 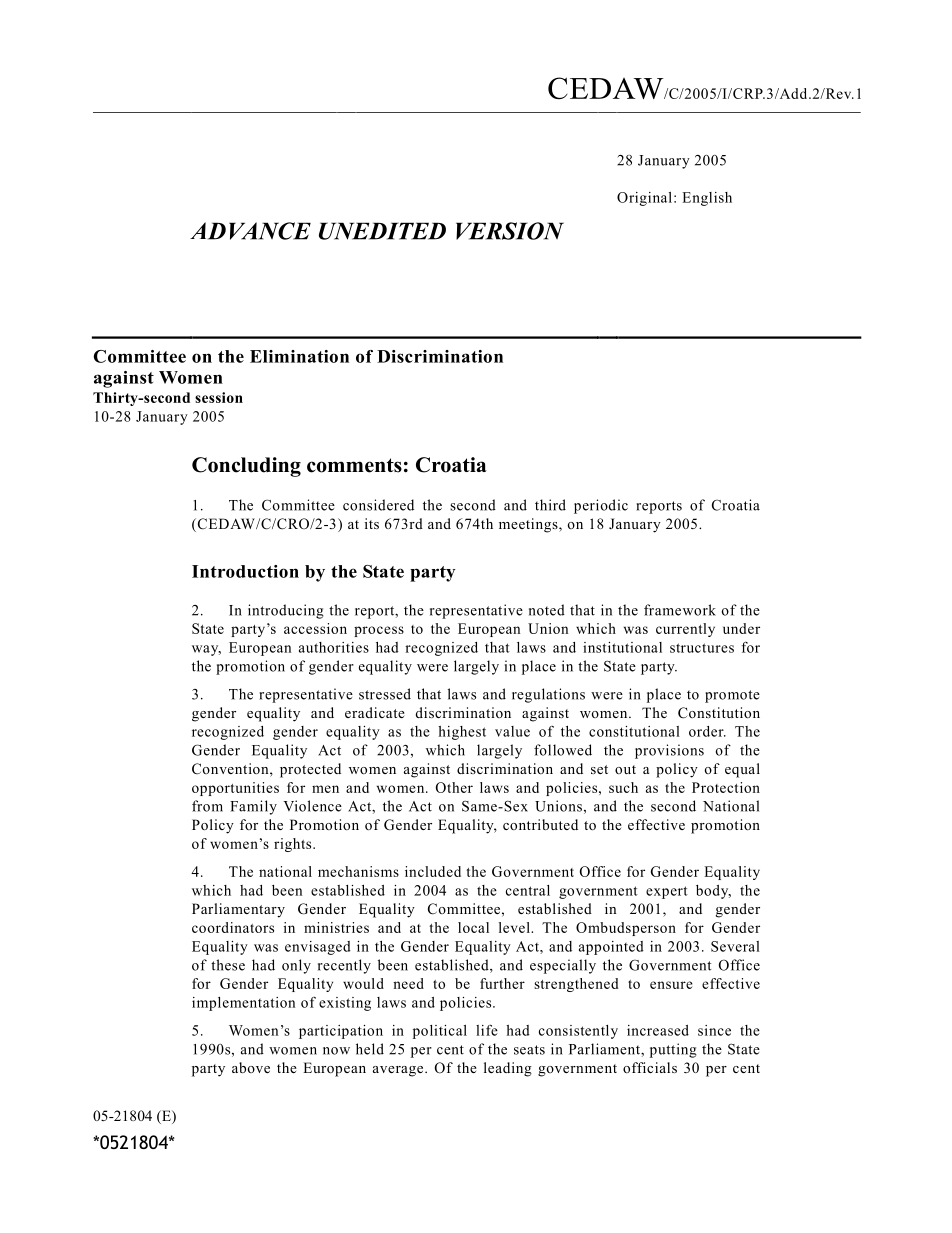 I want to click on VERSION, so click(x=510, y=231).
